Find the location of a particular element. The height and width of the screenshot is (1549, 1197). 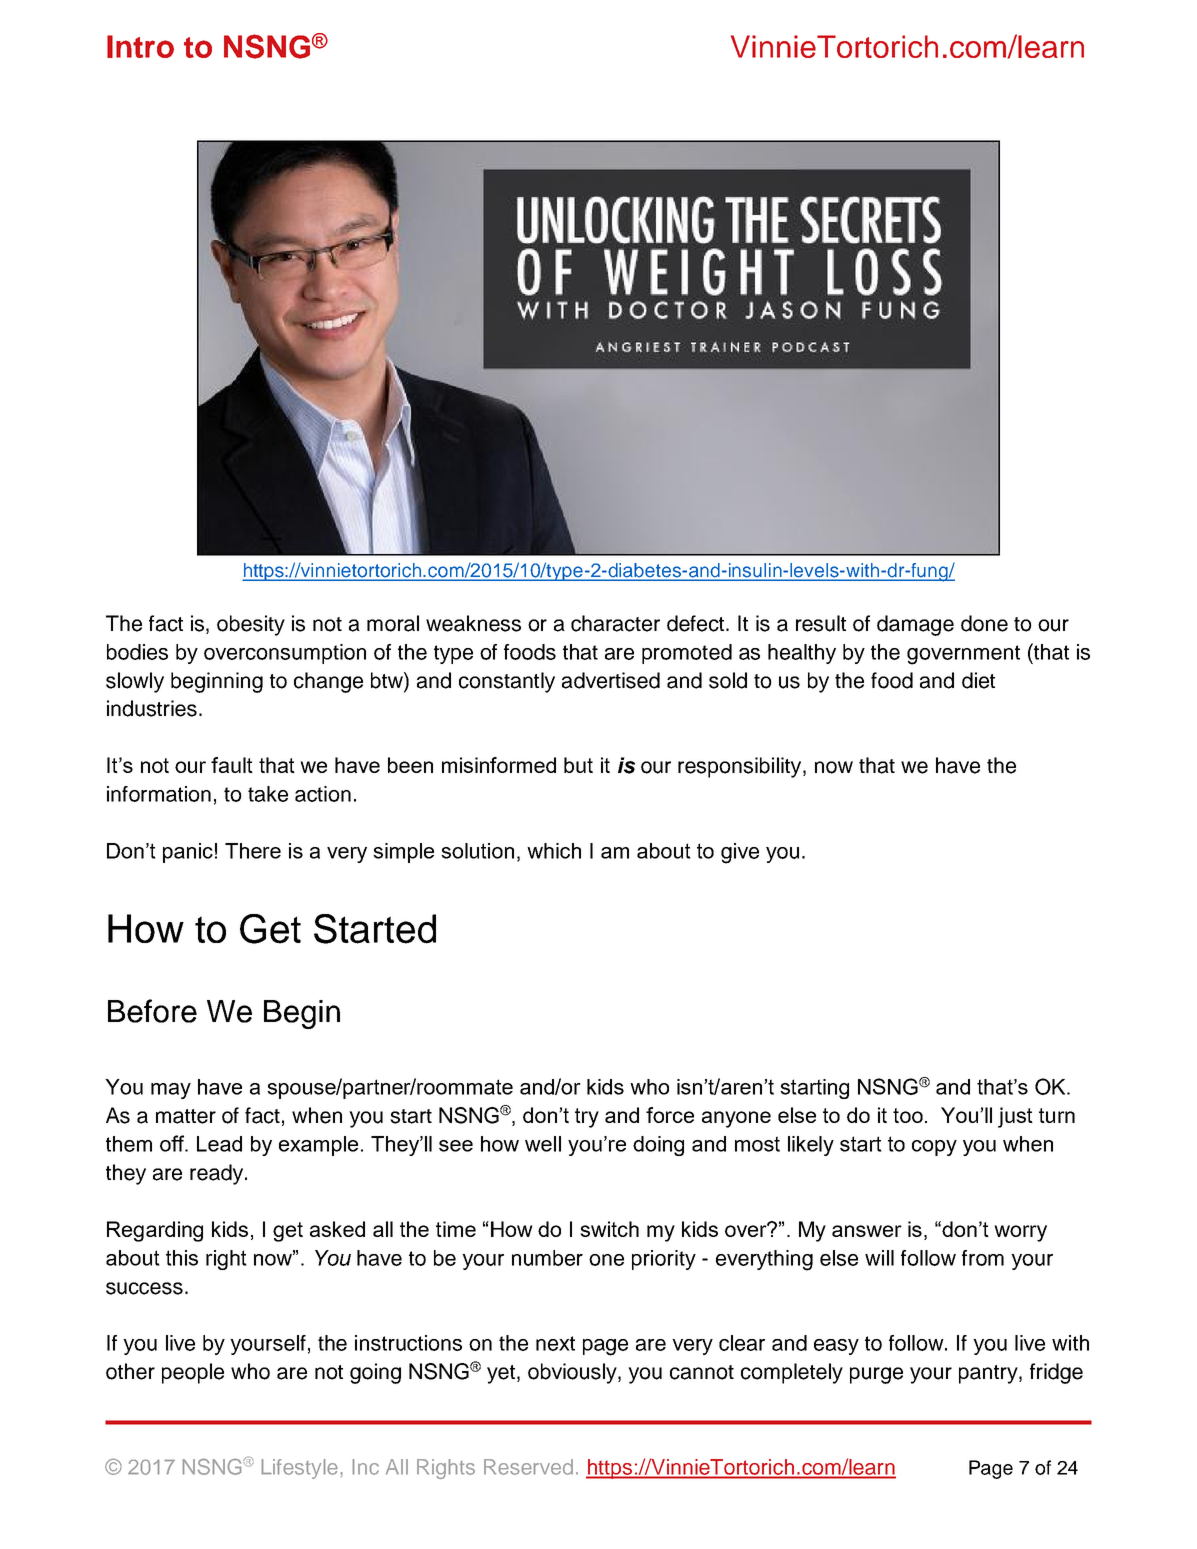

Intro is located at coordinates (140, 46).
